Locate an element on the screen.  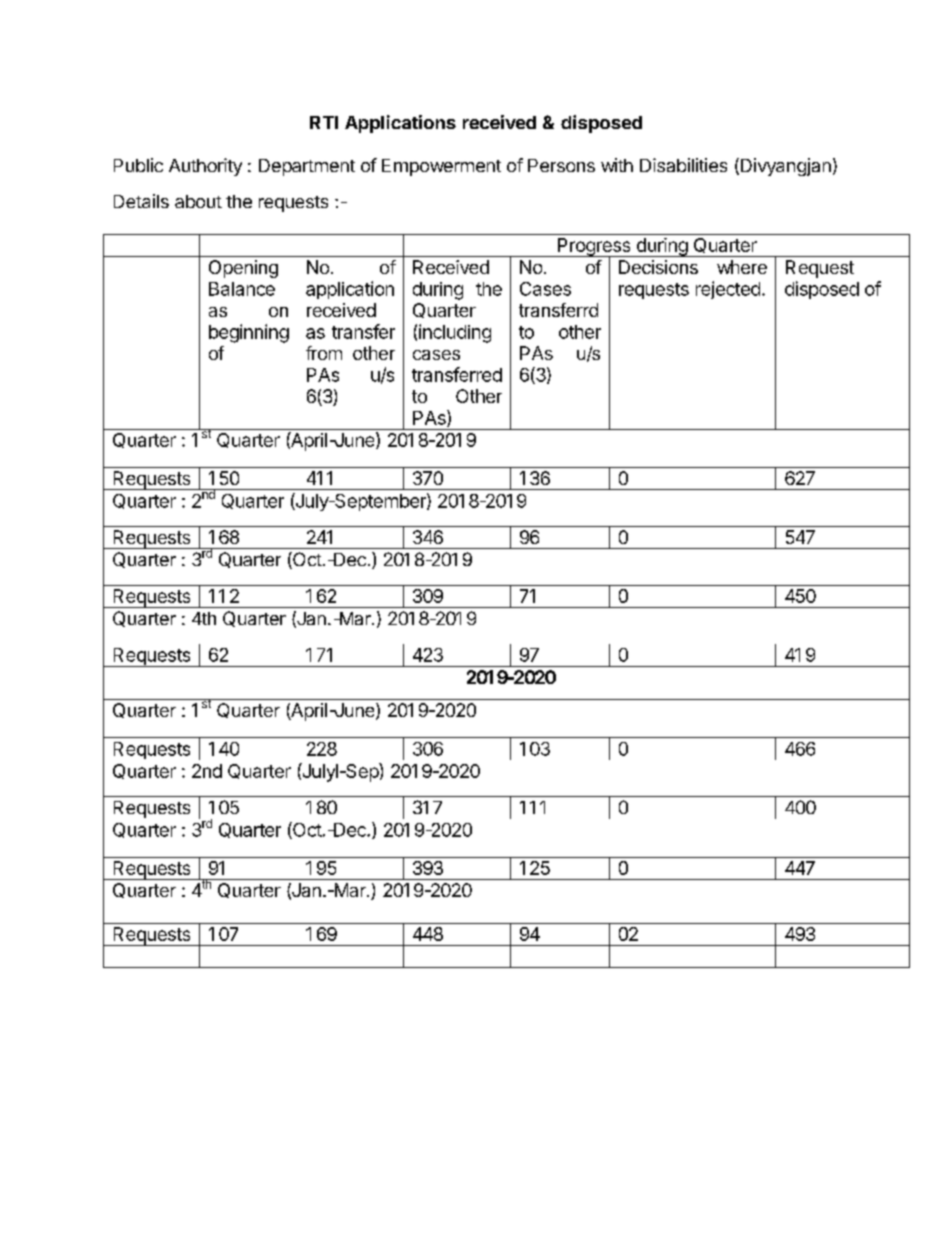
Balance is located at coordinates (242, 289).
